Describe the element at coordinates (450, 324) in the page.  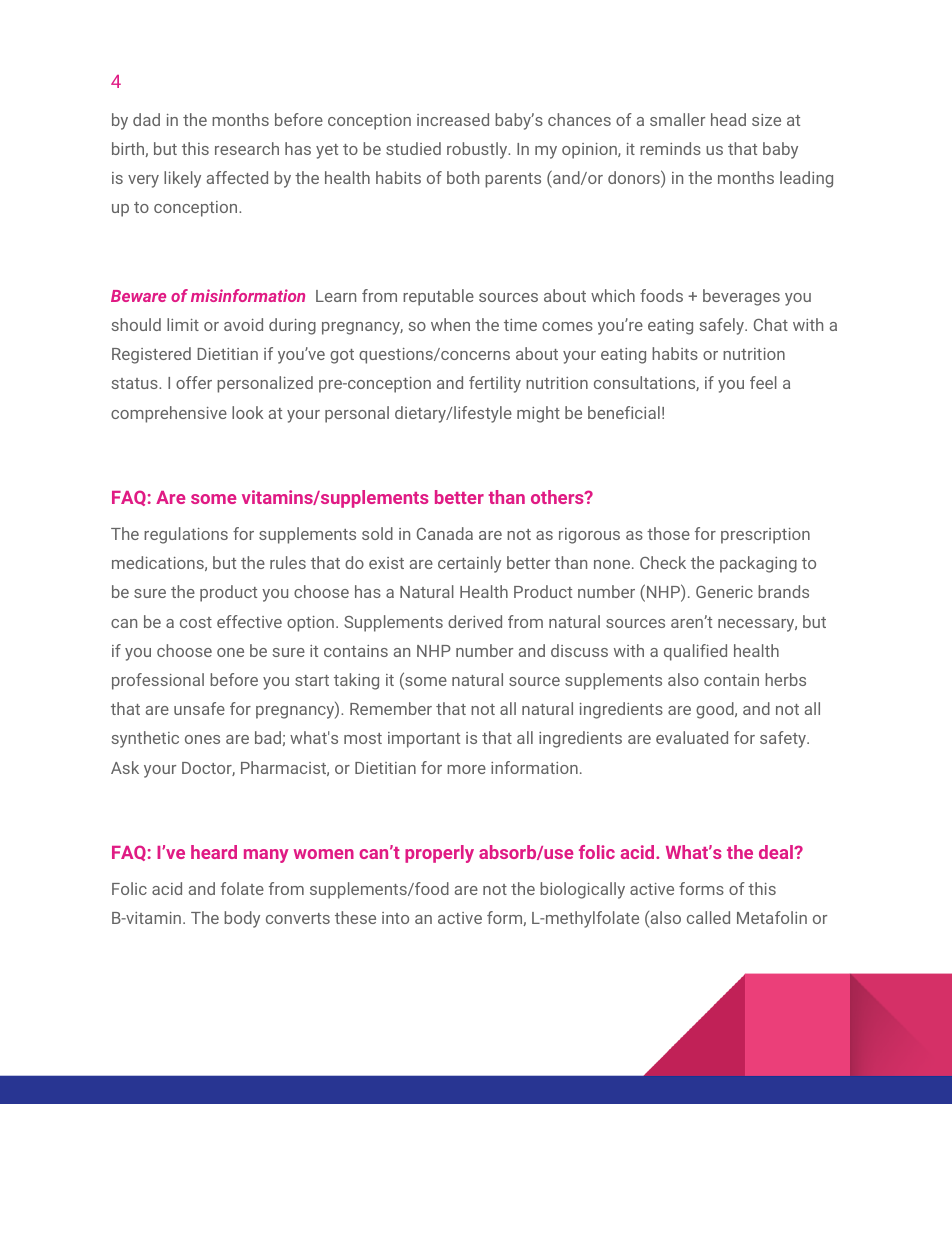
I see `when` at that location.
